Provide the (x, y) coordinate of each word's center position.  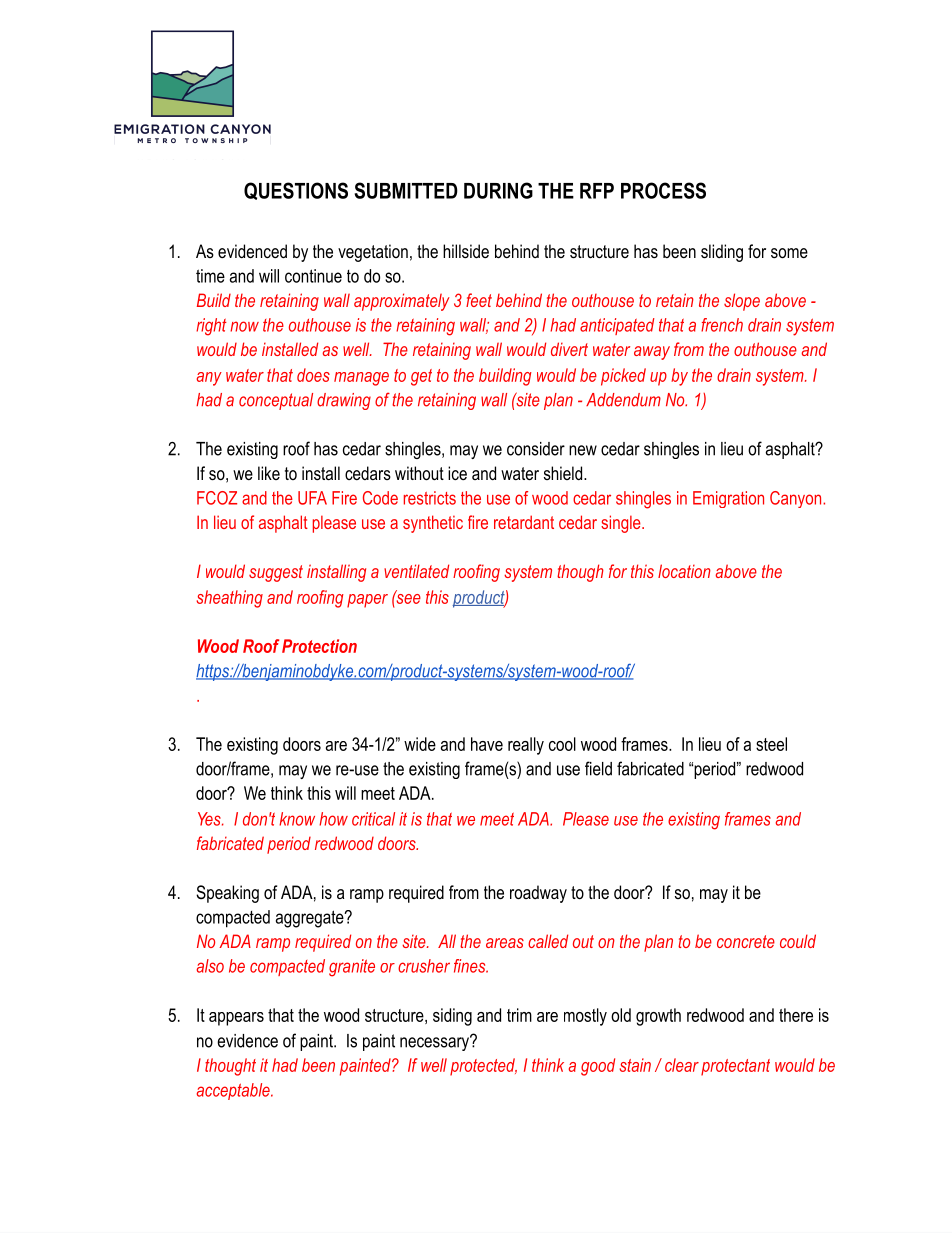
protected (483, 1067)
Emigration (728, 499)
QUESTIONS (296, 191)
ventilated (416, 571)
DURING (498, 190)
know (297, 819)
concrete (746, 941)
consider (536, 449)
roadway (538, 894)
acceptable (234, 1091)
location (684, 571)
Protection (319, 646)
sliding (722, 253)
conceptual (276, 401)
